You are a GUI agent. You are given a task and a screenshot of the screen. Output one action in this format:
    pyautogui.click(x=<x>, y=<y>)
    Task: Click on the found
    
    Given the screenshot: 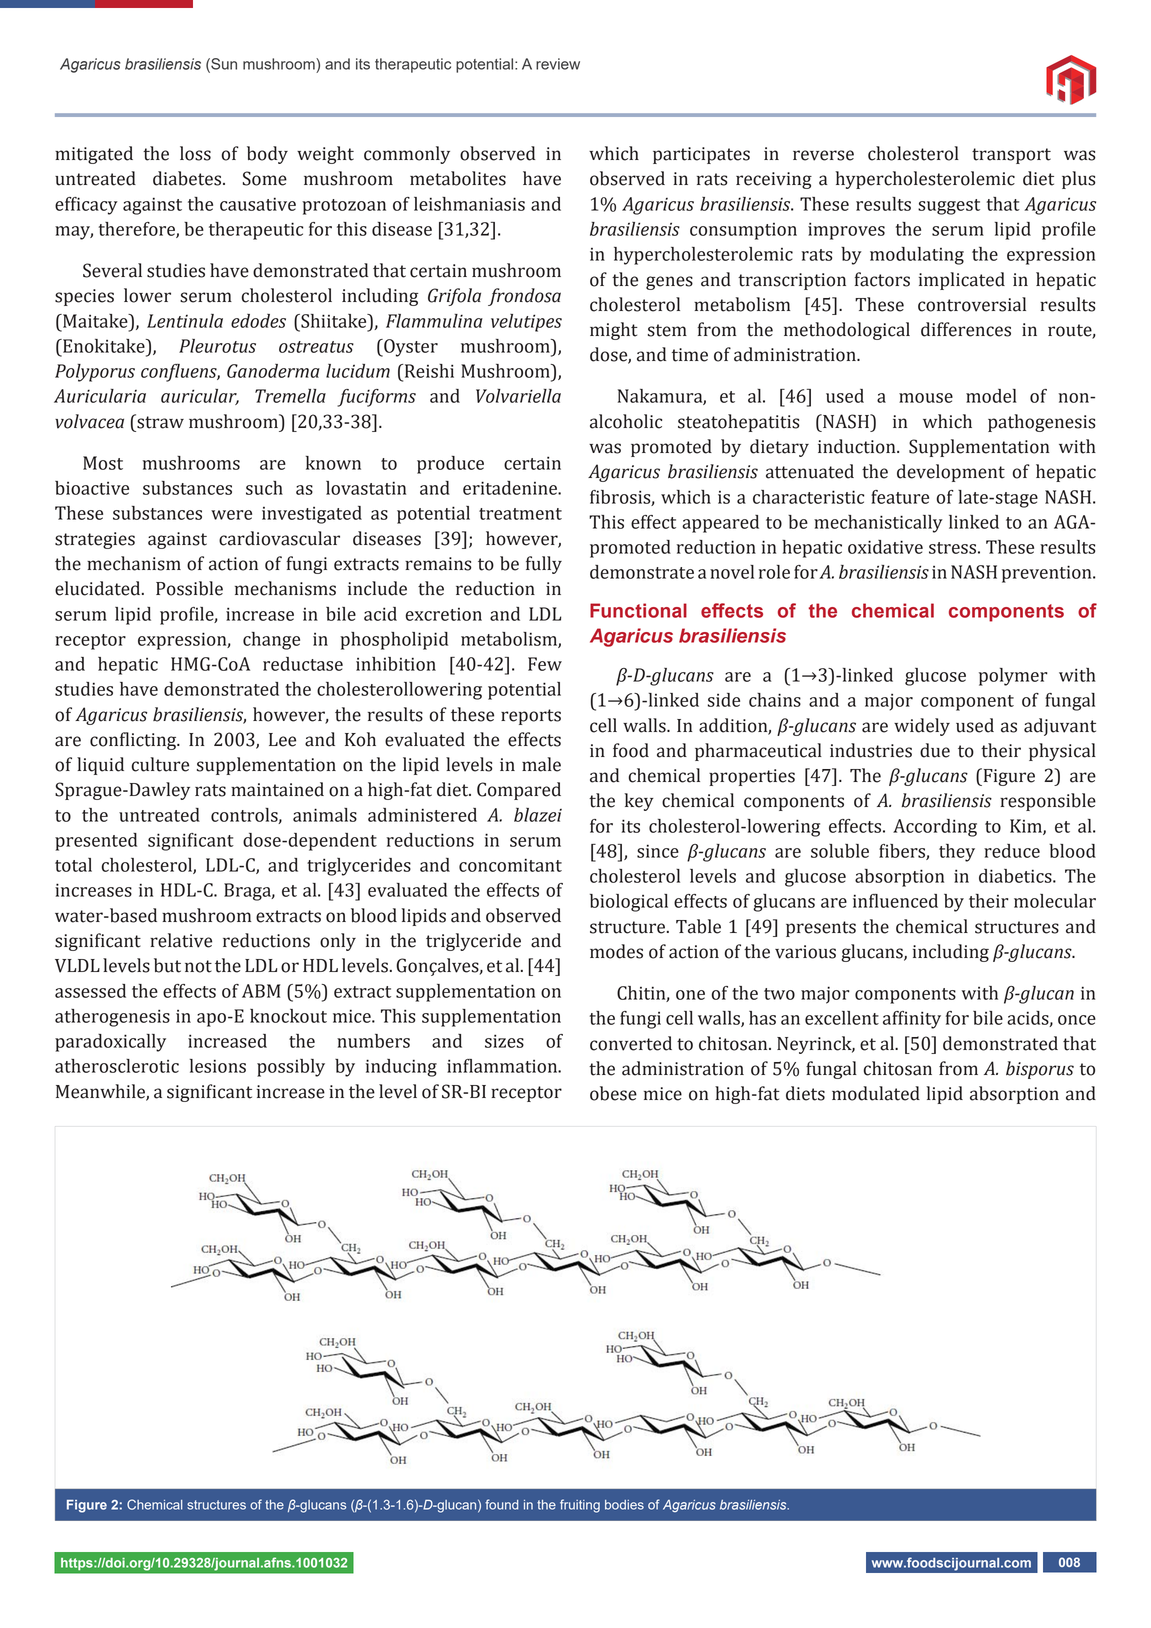 What is the action you would take?
    pyautogui.click(x=501, y=1504)
